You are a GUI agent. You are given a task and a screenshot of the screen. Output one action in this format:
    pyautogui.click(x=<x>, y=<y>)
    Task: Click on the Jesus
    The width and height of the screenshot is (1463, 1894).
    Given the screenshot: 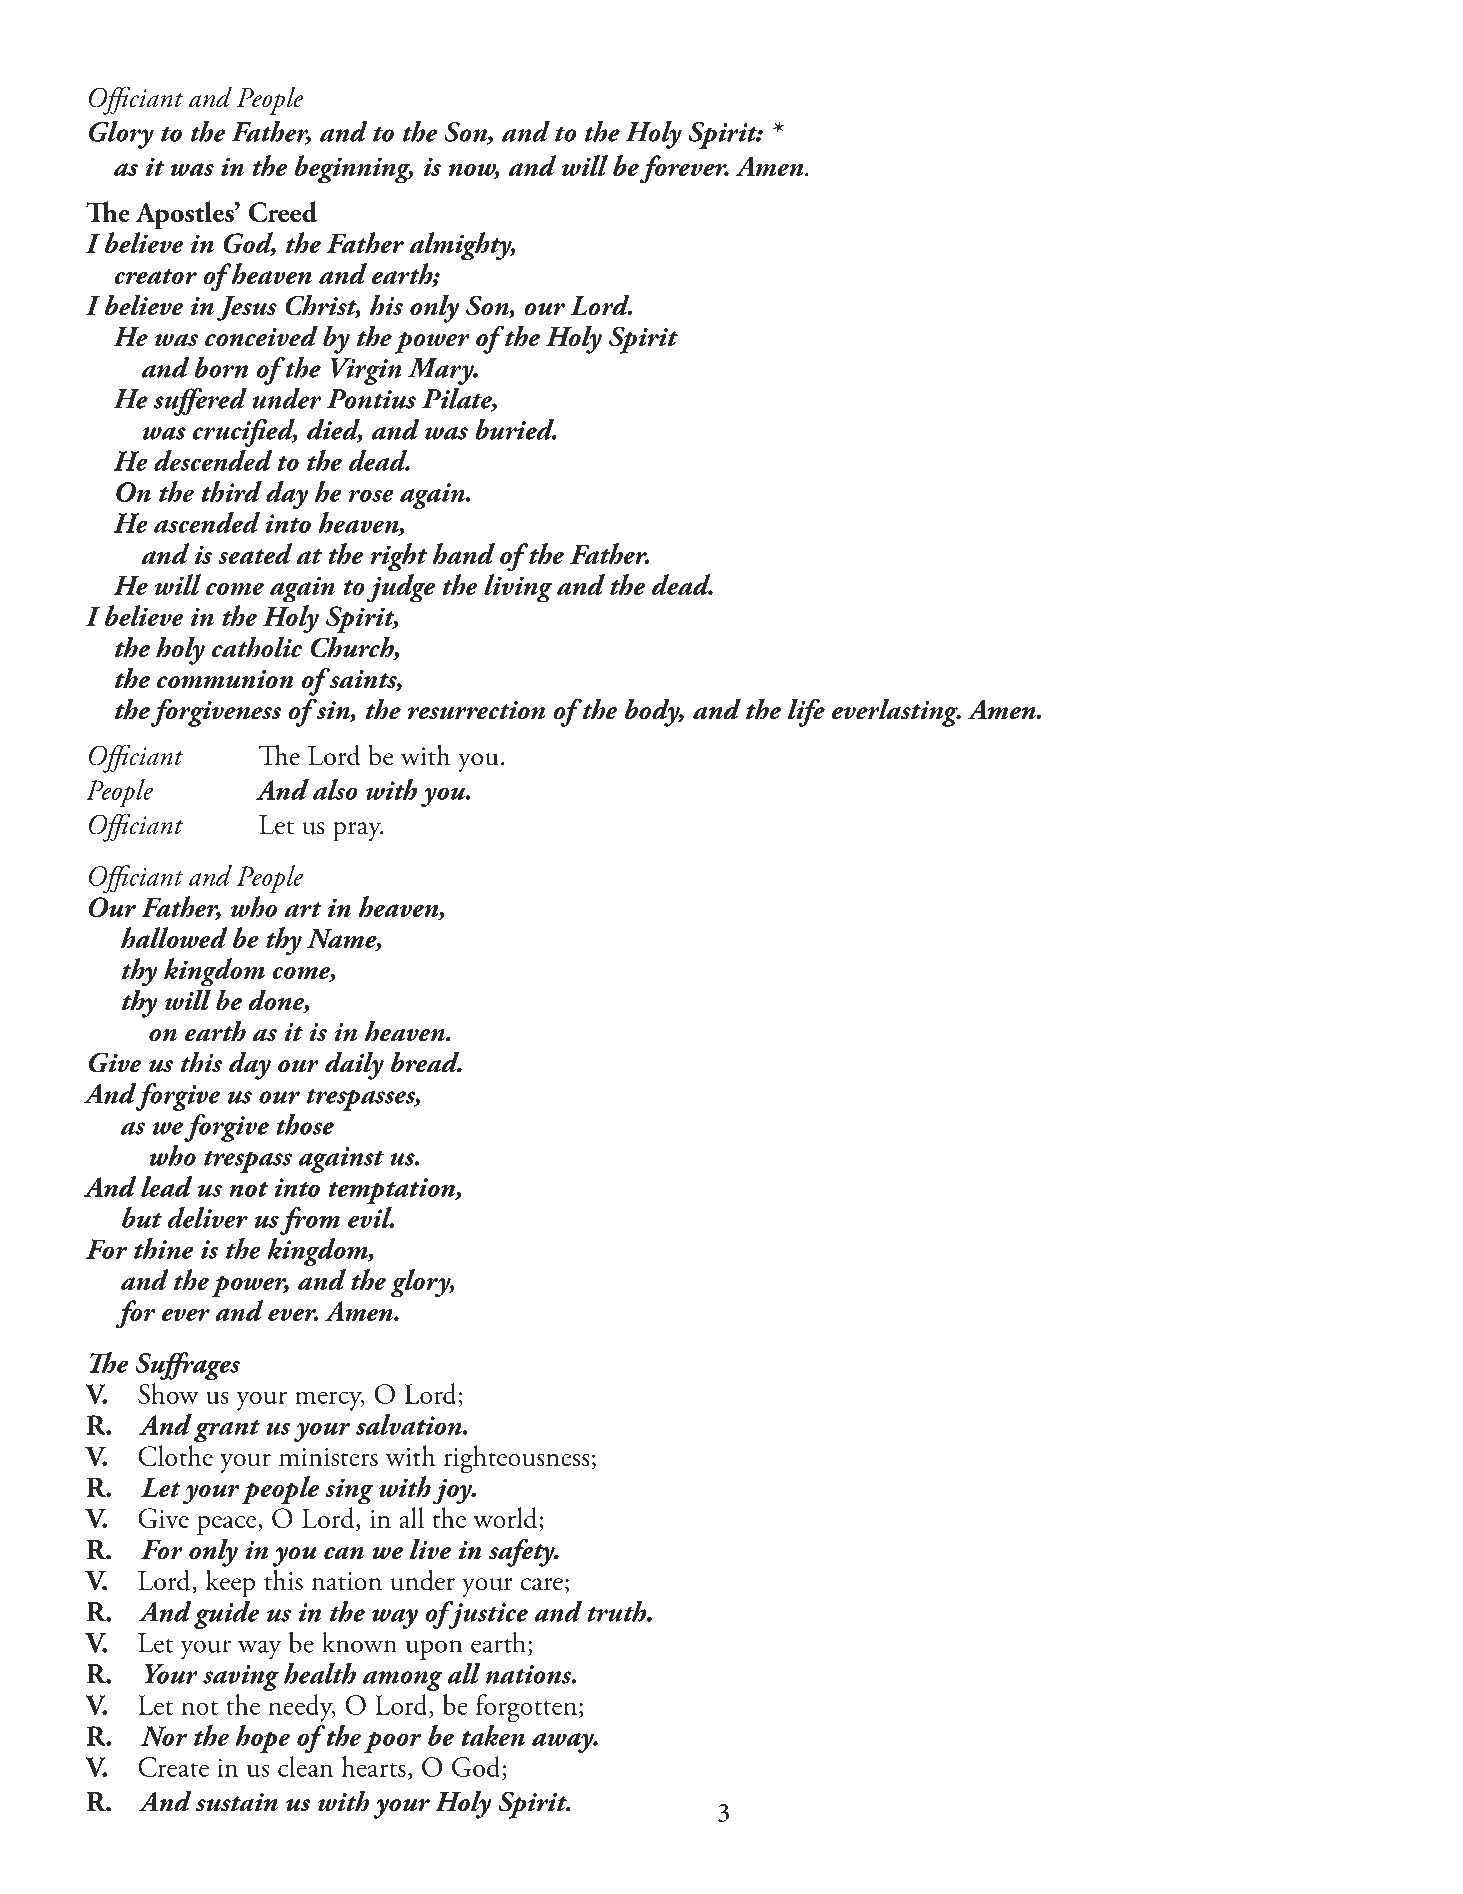 What is the action you would take?
    pyautogui.click(x=247, y=308)
